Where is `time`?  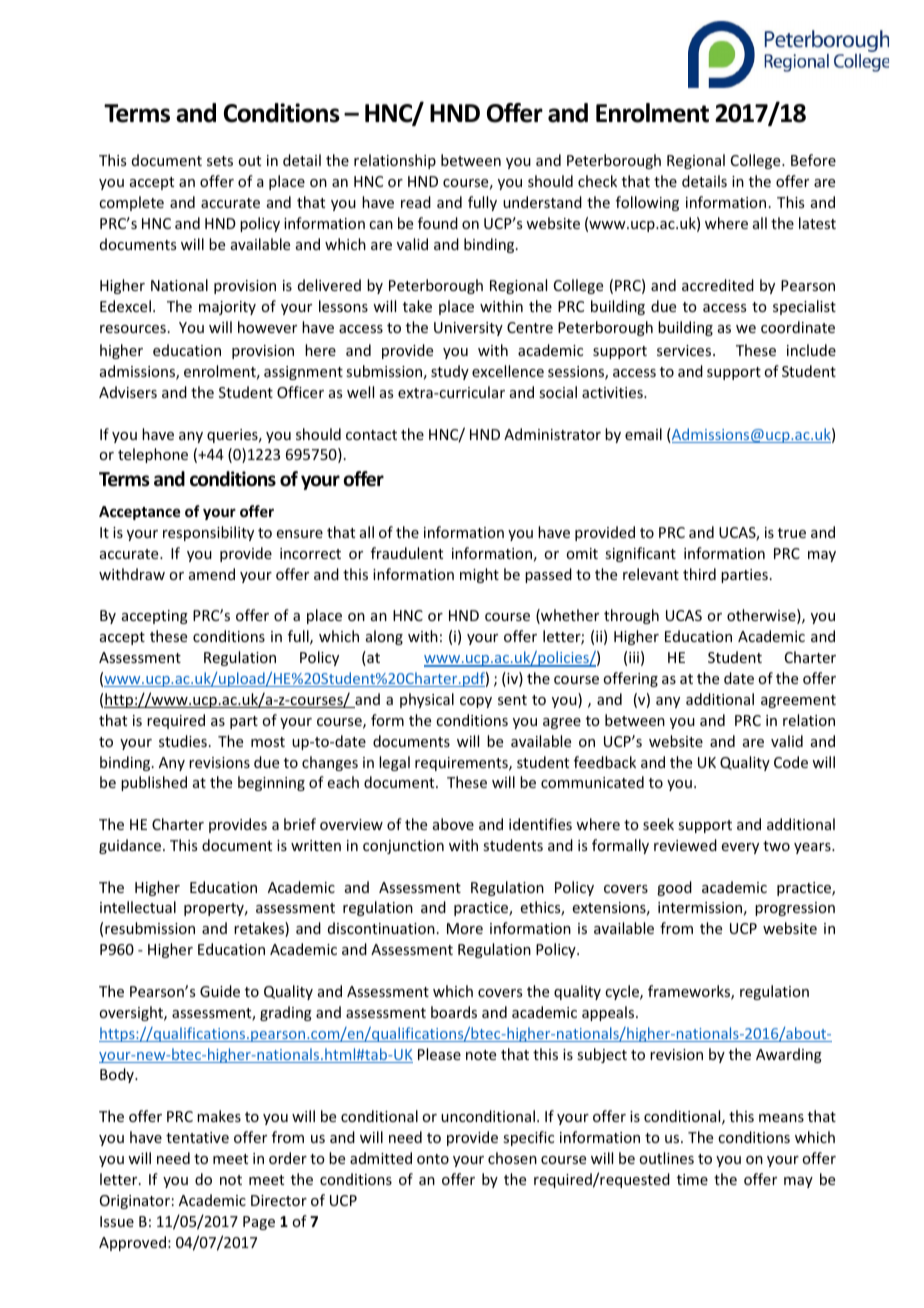 time is located at coordinates (692, 1179).
